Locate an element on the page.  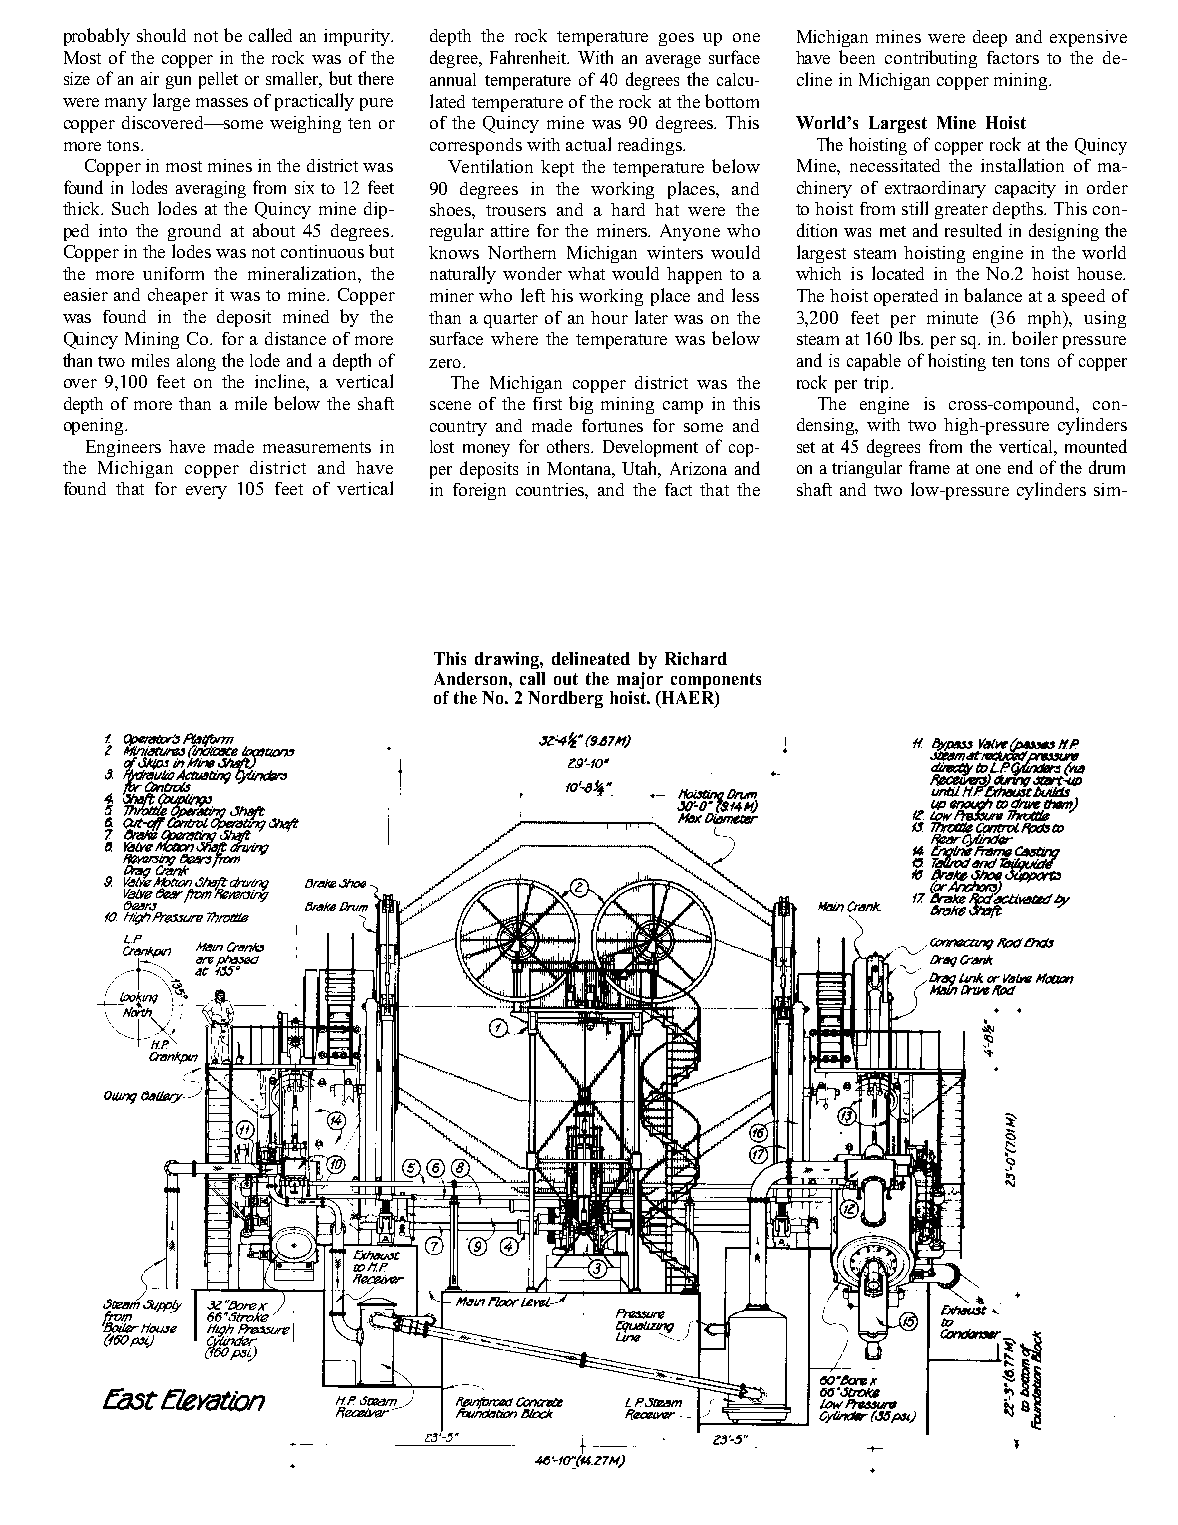
end is located at coordinates (1020, 467).
